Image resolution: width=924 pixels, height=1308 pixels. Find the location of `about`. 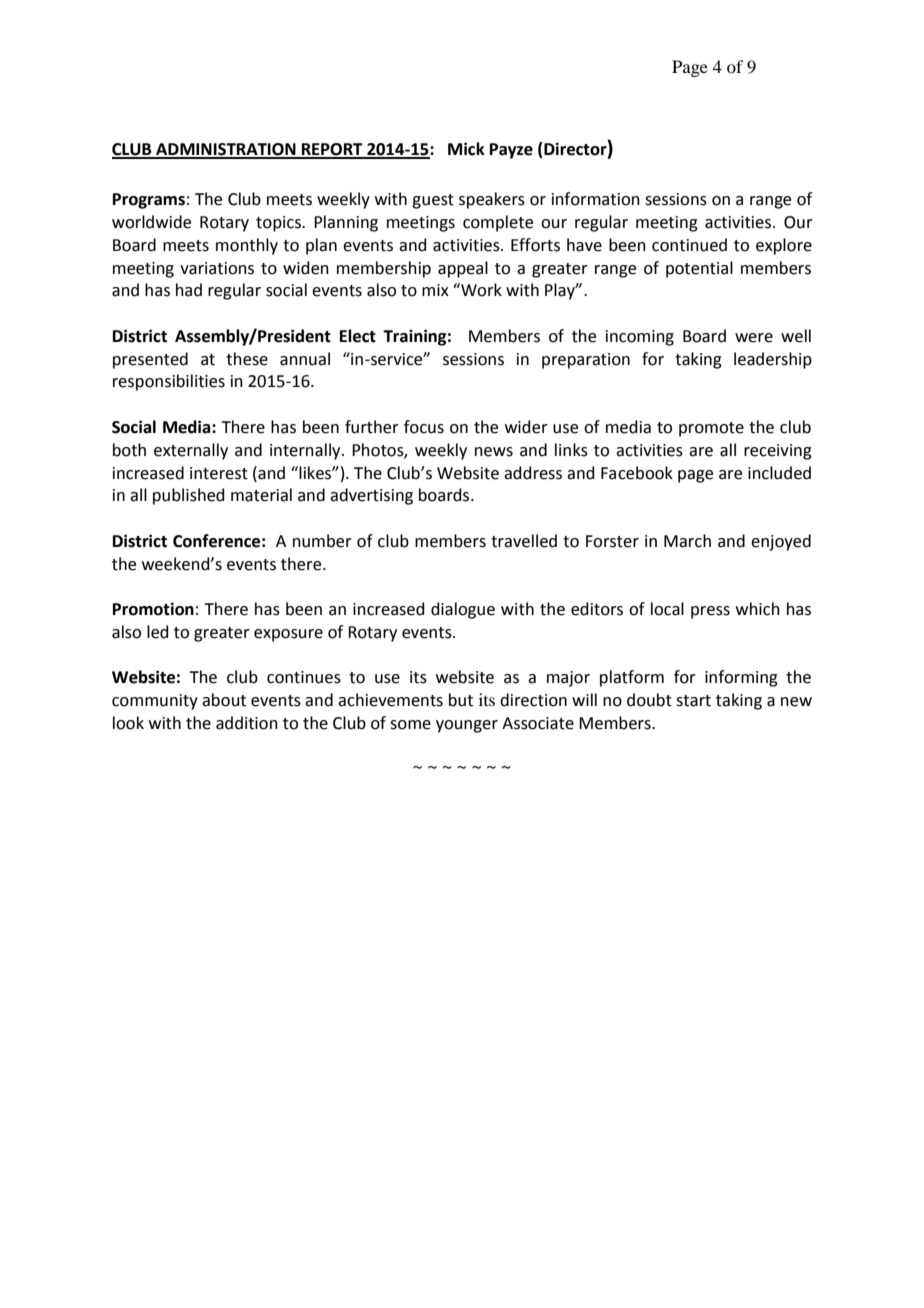

about is located at coordinates (224, 700).
